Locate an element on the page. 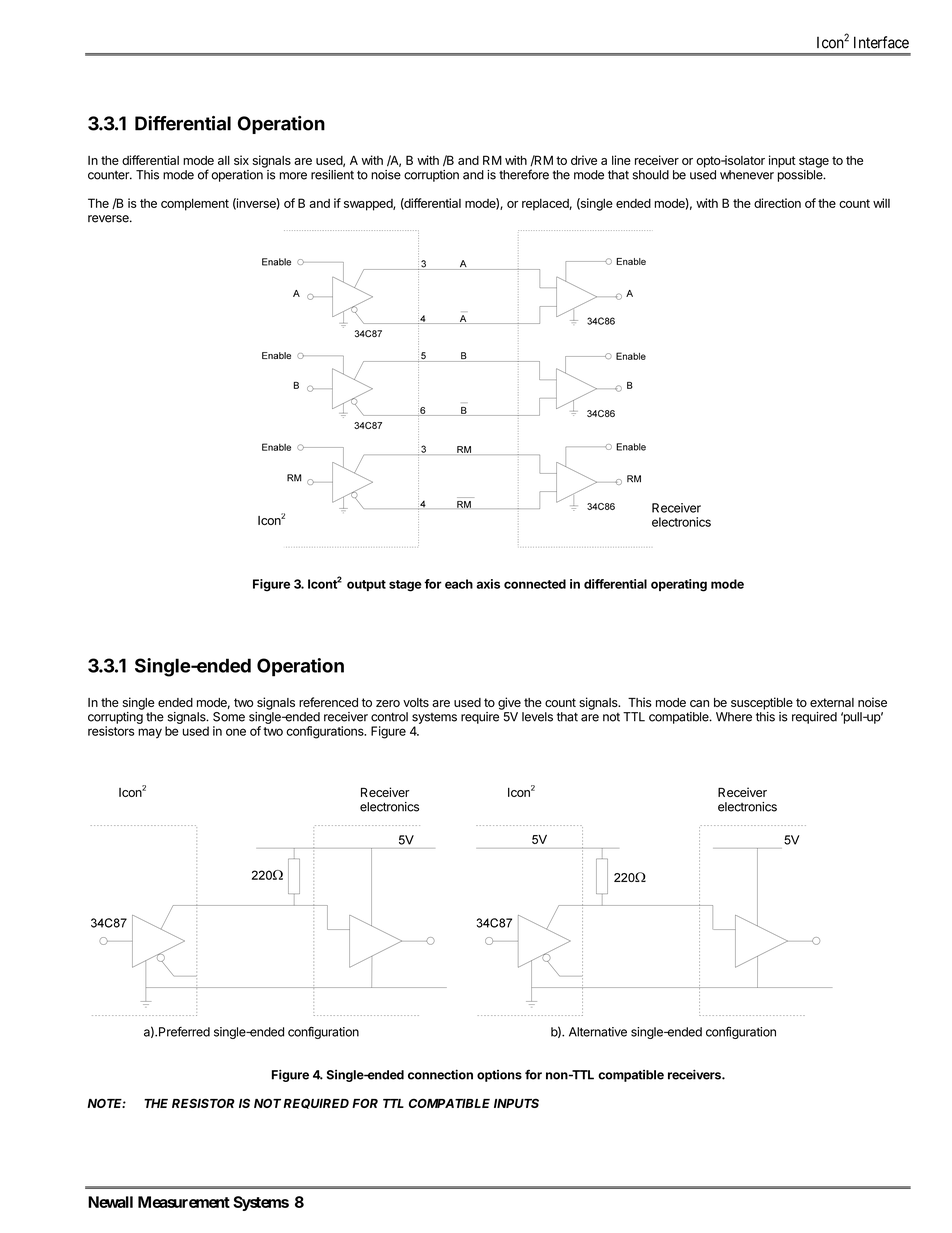 Image resolution: width=952 pixels, height=1233 pixels. operating is located at coordinates (679, 585).
